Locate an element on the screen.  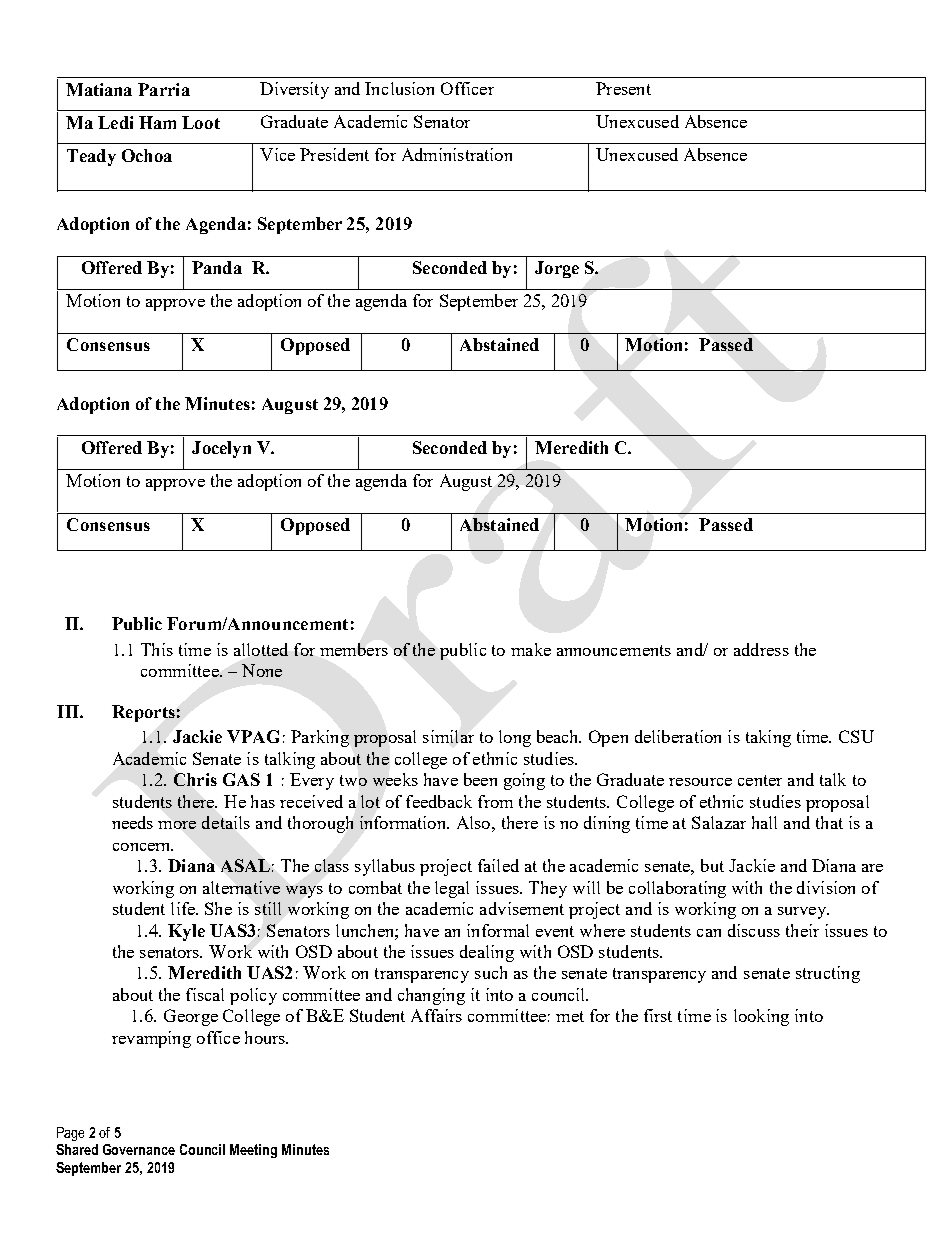
been is located at coordinates (480, 779).
